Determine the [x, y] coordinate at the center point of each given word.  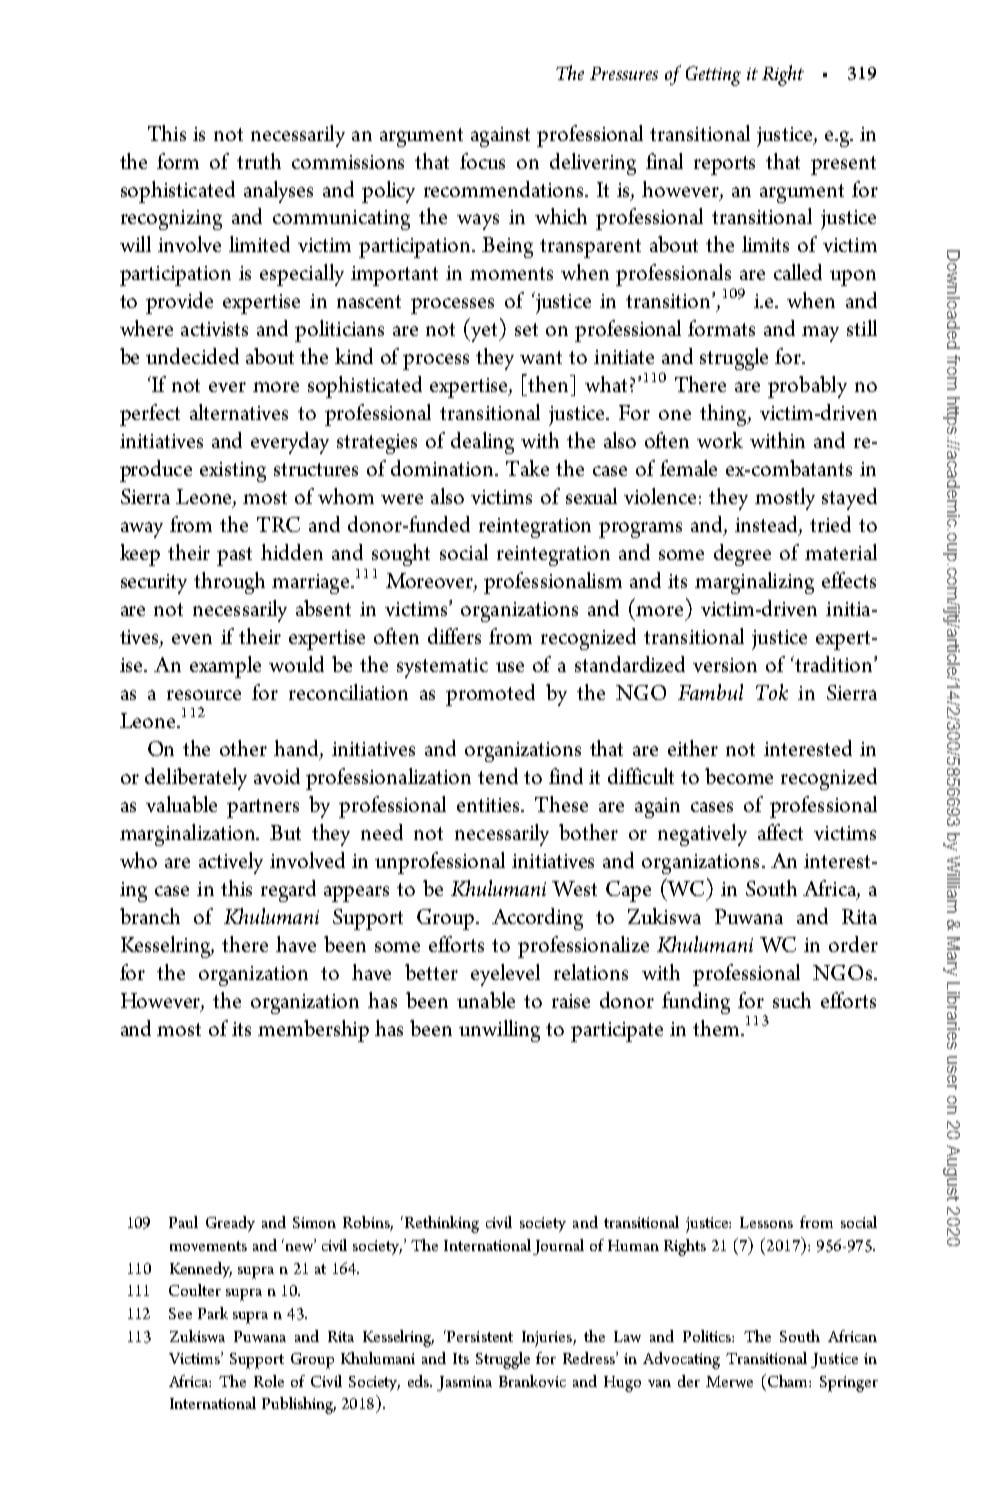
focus [482, 161]
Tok [772, 692]
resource [204, 695]
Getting [713, 76]
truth [259, 161]
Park [213, 1313]
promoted [490, 695]
